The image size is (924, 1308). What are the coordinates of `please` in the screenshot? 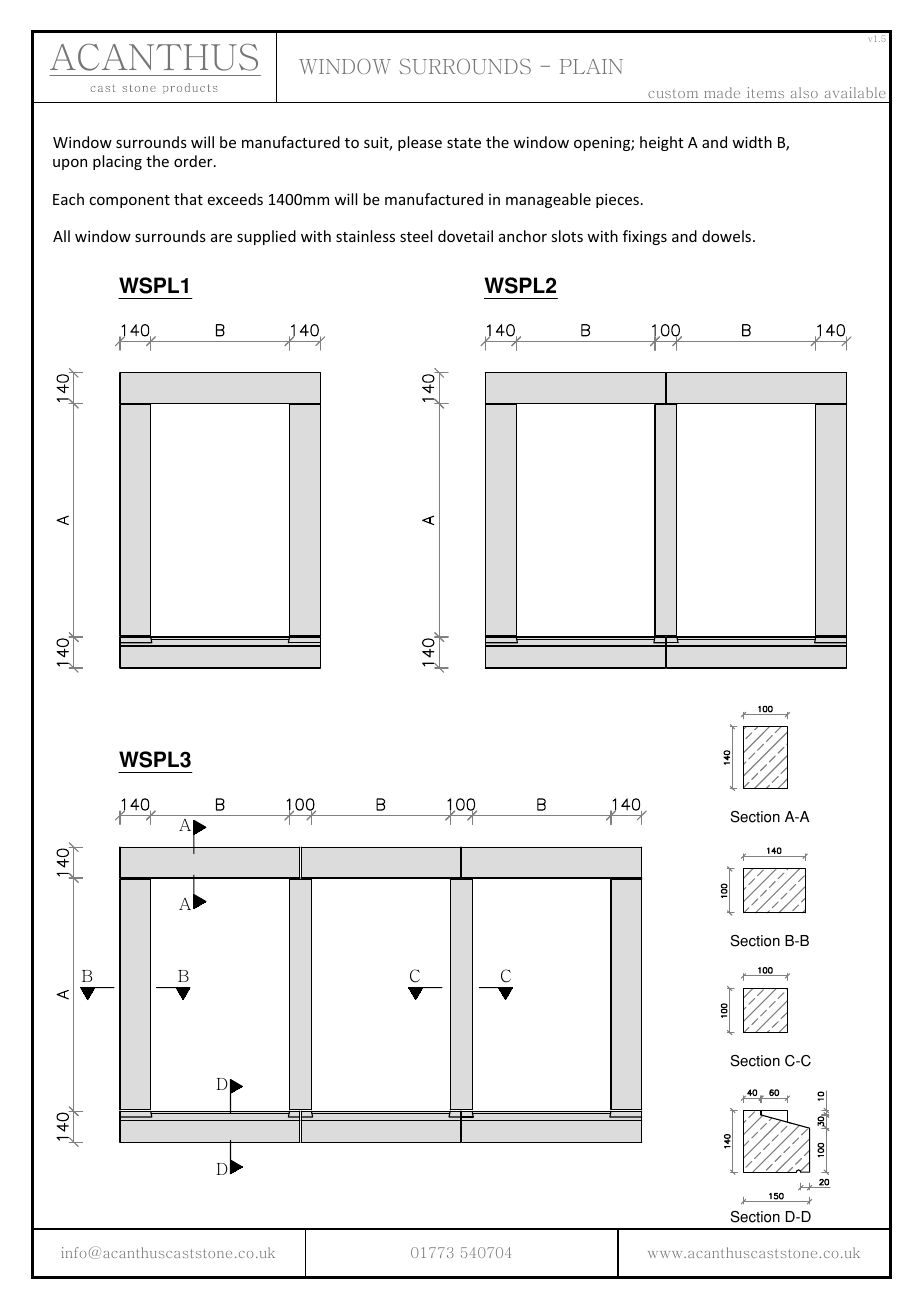 It's located at (420, 143).
